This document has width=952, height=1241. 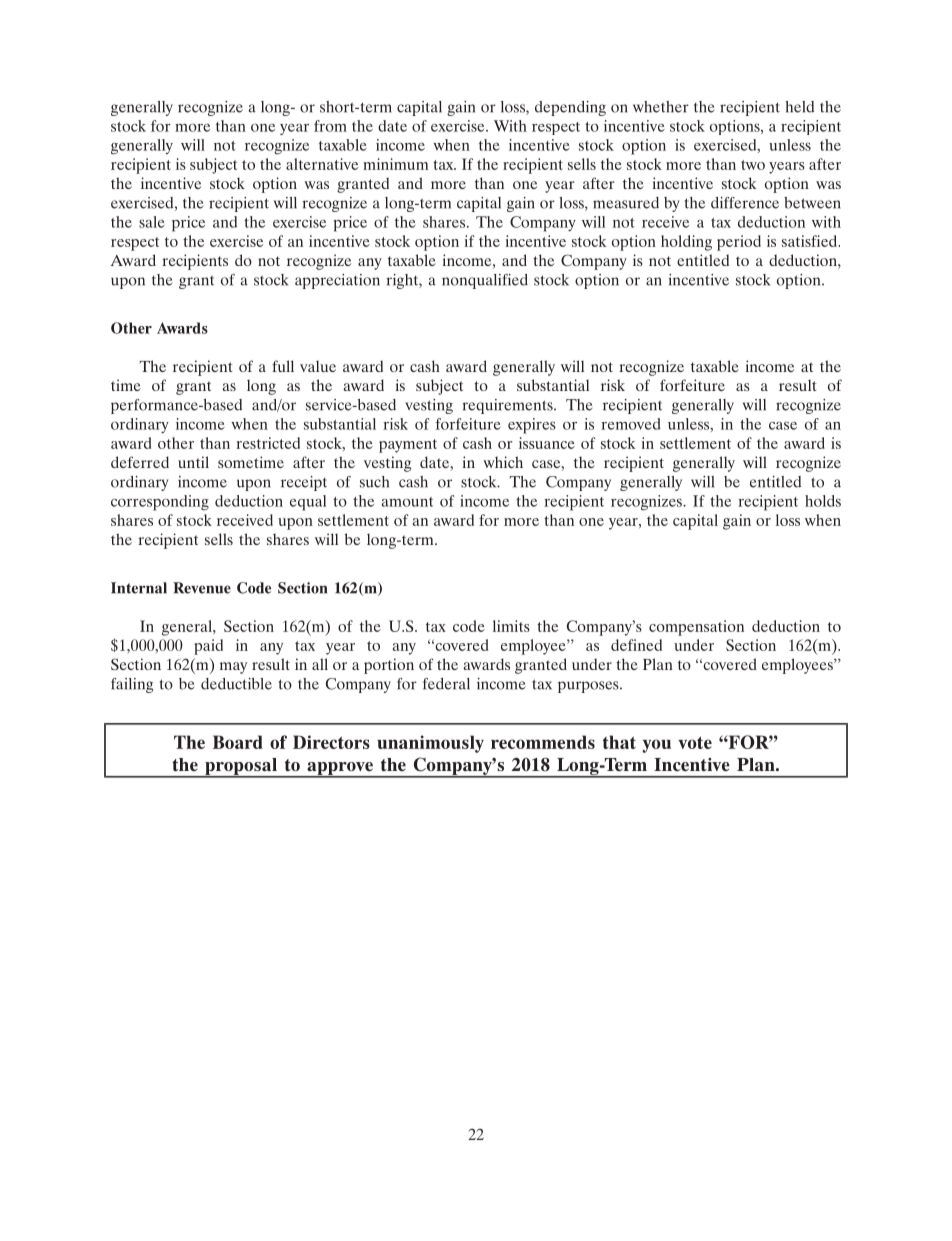 I want to click on depending, so click(x=570, y=108).
